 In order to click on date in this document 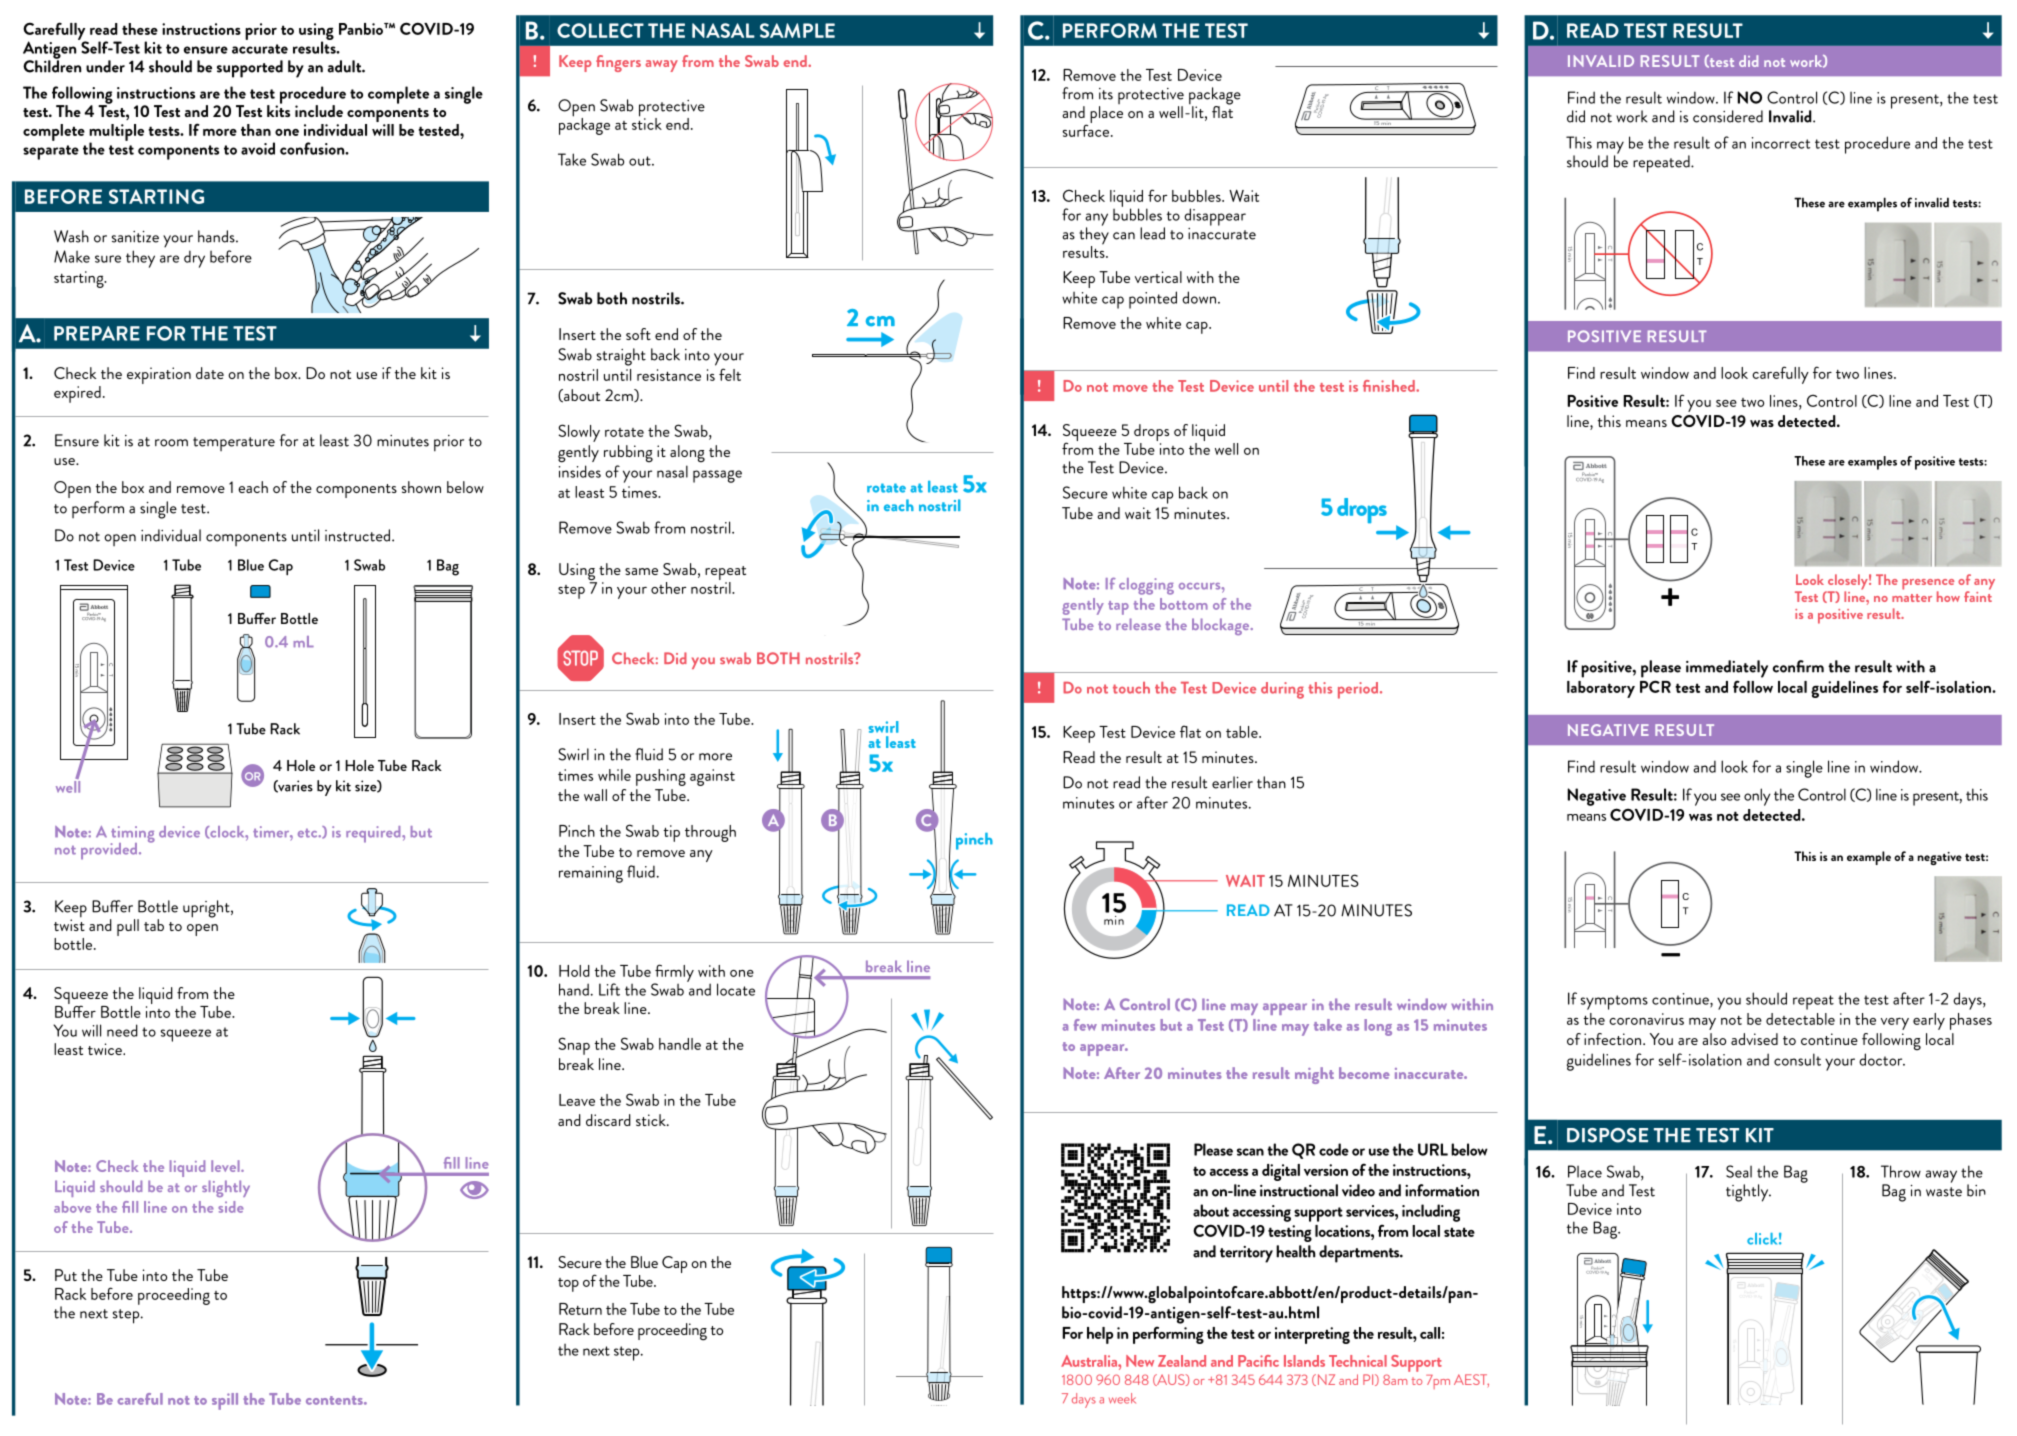, I will do `click(210, 373)`.
